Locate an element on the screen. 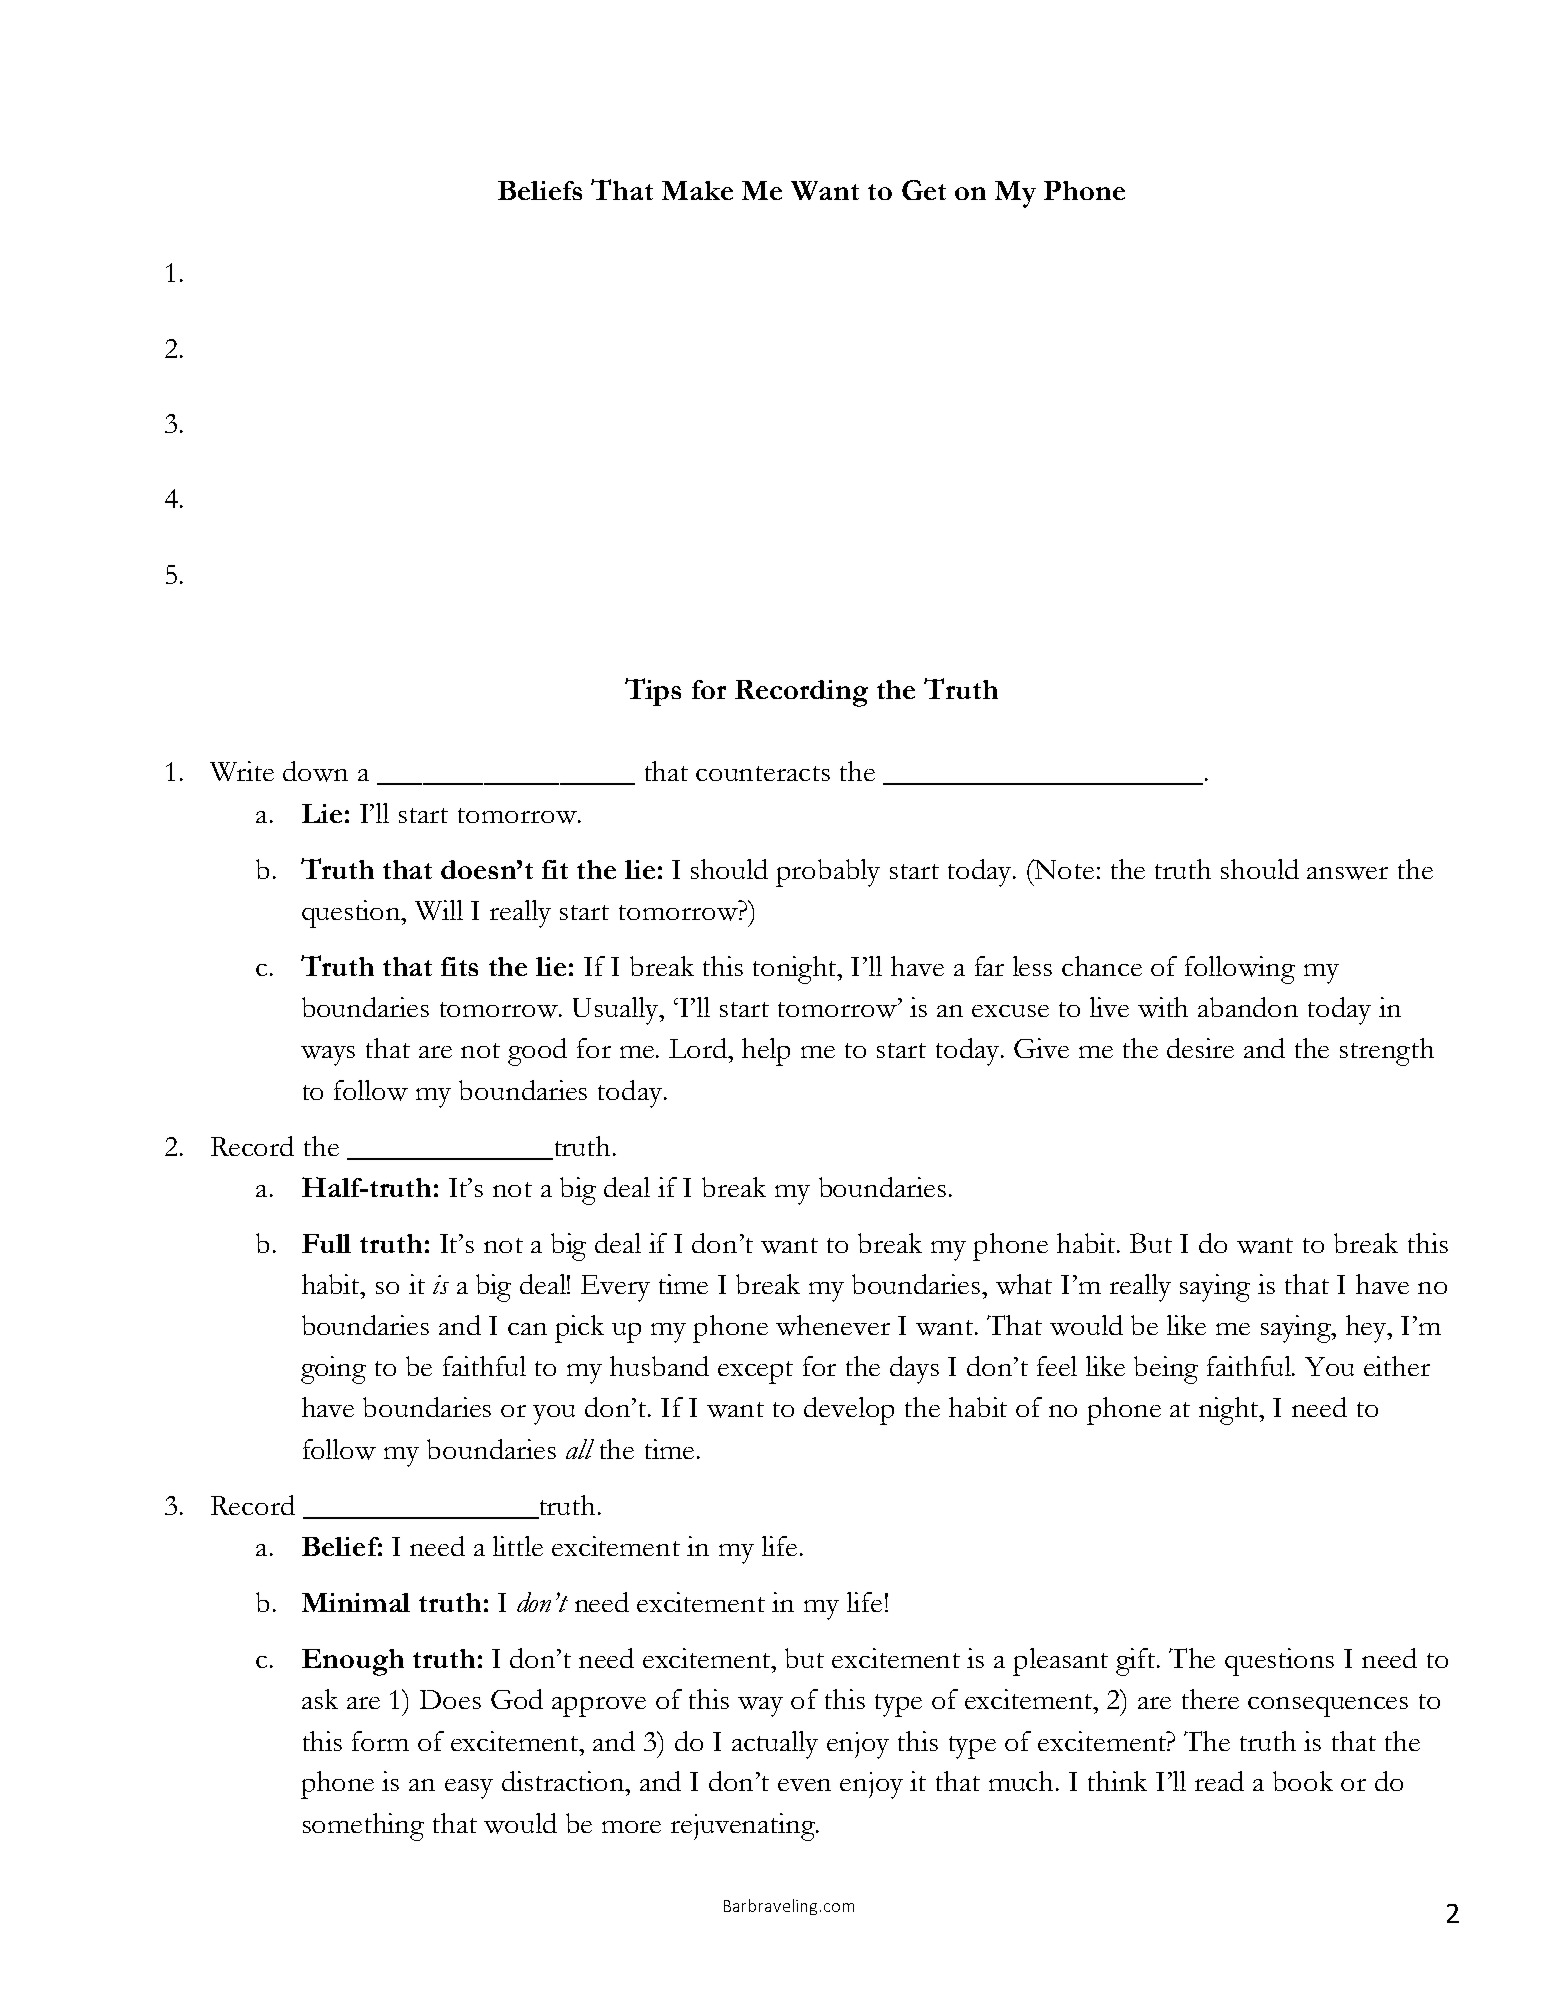 The image size is (1551, 2008). Get is located at coordinates (924, 190).
